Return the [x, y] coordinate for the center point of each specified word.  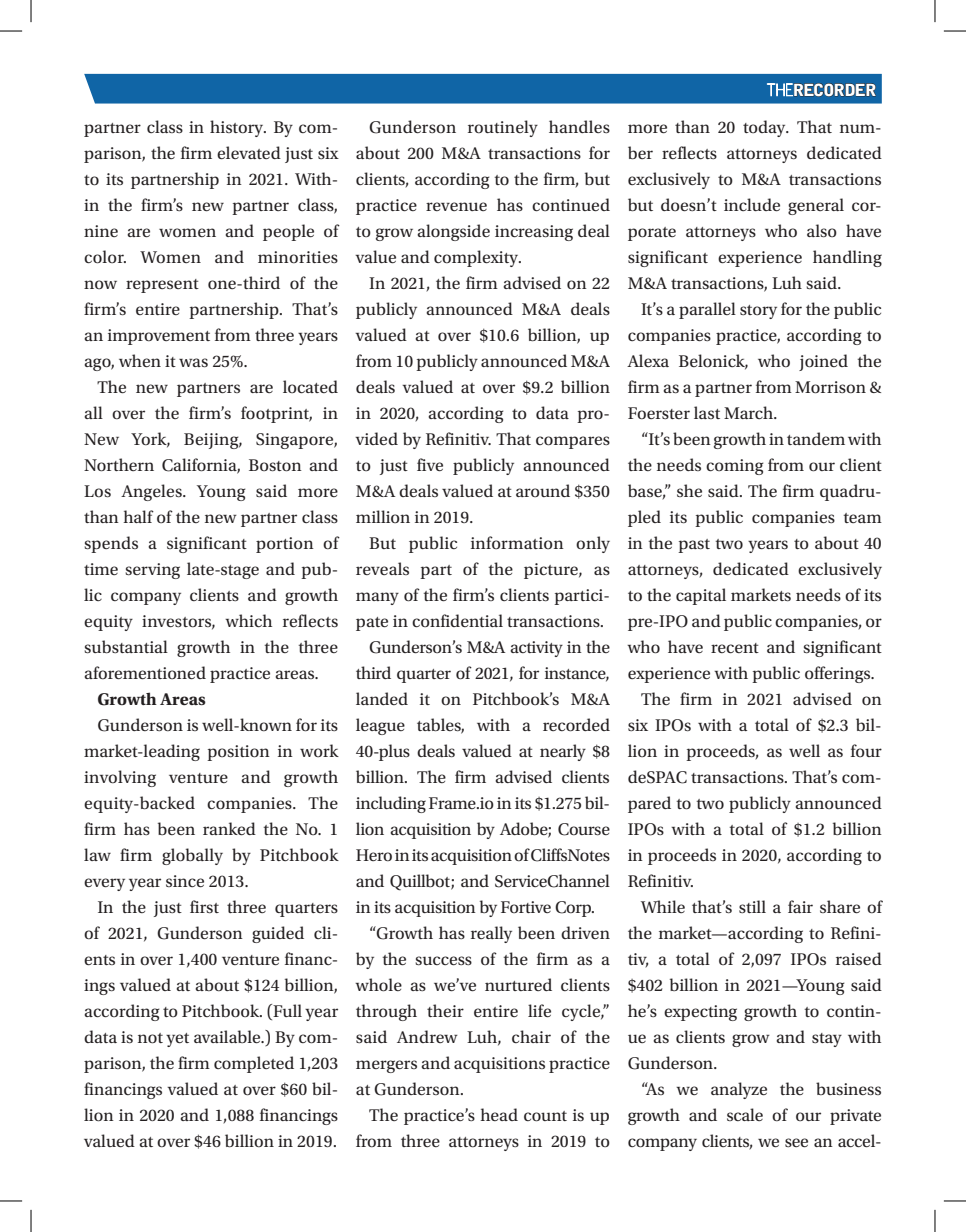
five [430, 464]
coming [734, 467]
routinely [503, 128]
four [866, 750]
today [765, 128]
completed [254, 1064]
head [499, 1114]
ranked [229, 828]
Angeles [152, 492]
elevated [249, 152]
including [391, 804]
